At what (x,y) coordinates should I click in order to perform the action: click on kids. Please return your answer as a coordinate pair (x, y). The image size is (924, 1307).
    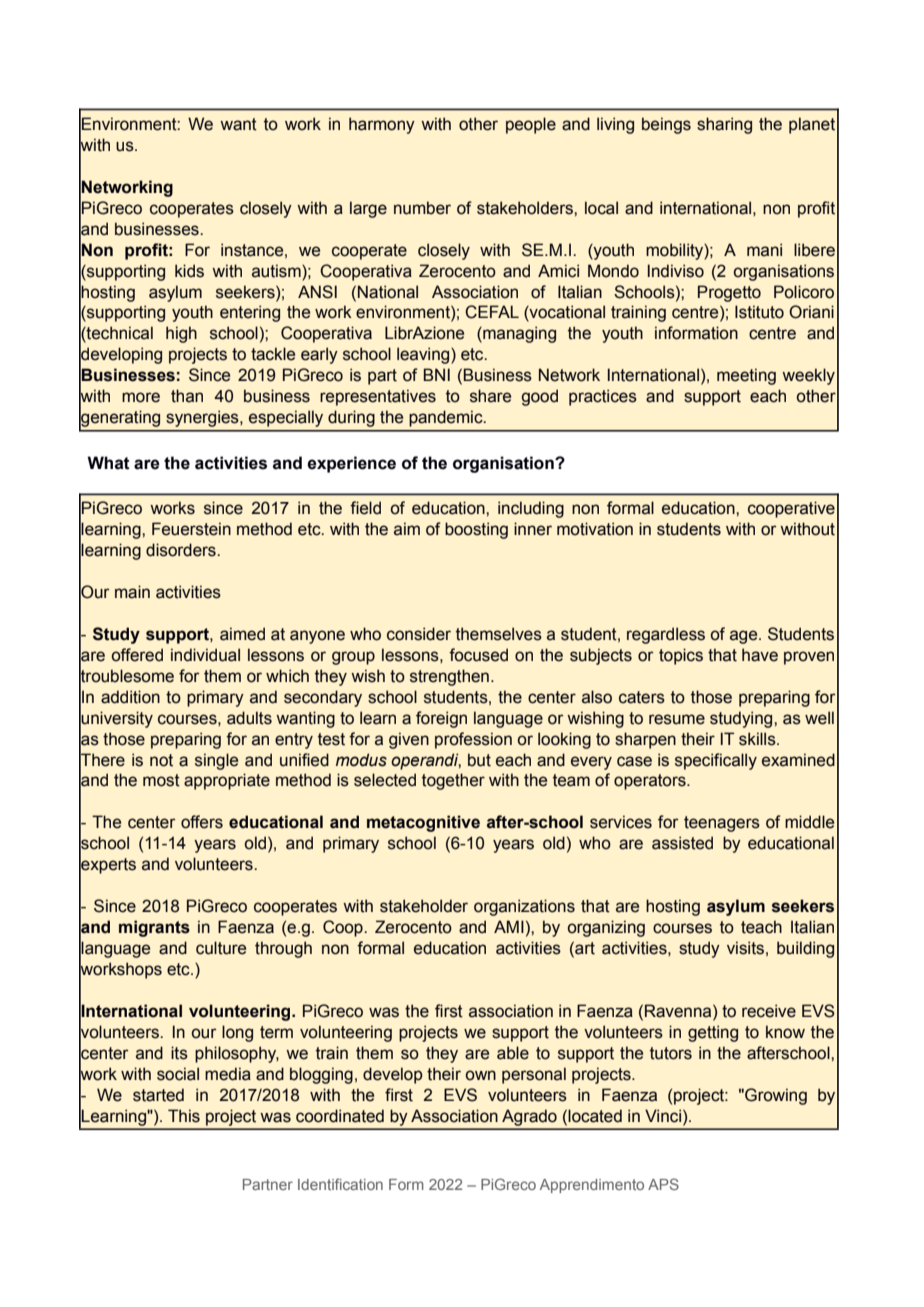
    Looking at the image, I should click on (189, 271).
